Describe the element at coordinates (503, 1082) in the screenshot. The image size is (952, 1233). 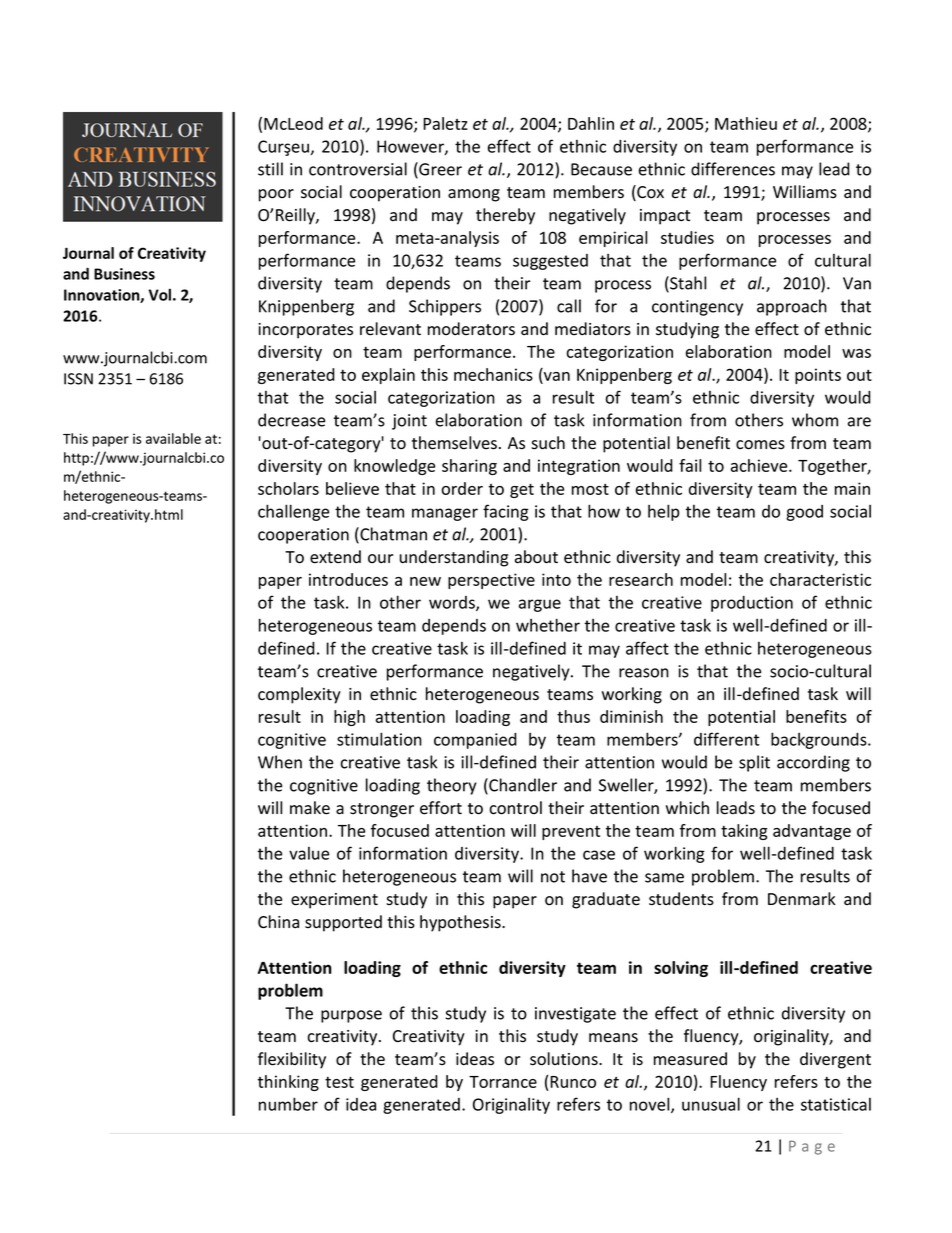
I see `Torrance` at that location.
